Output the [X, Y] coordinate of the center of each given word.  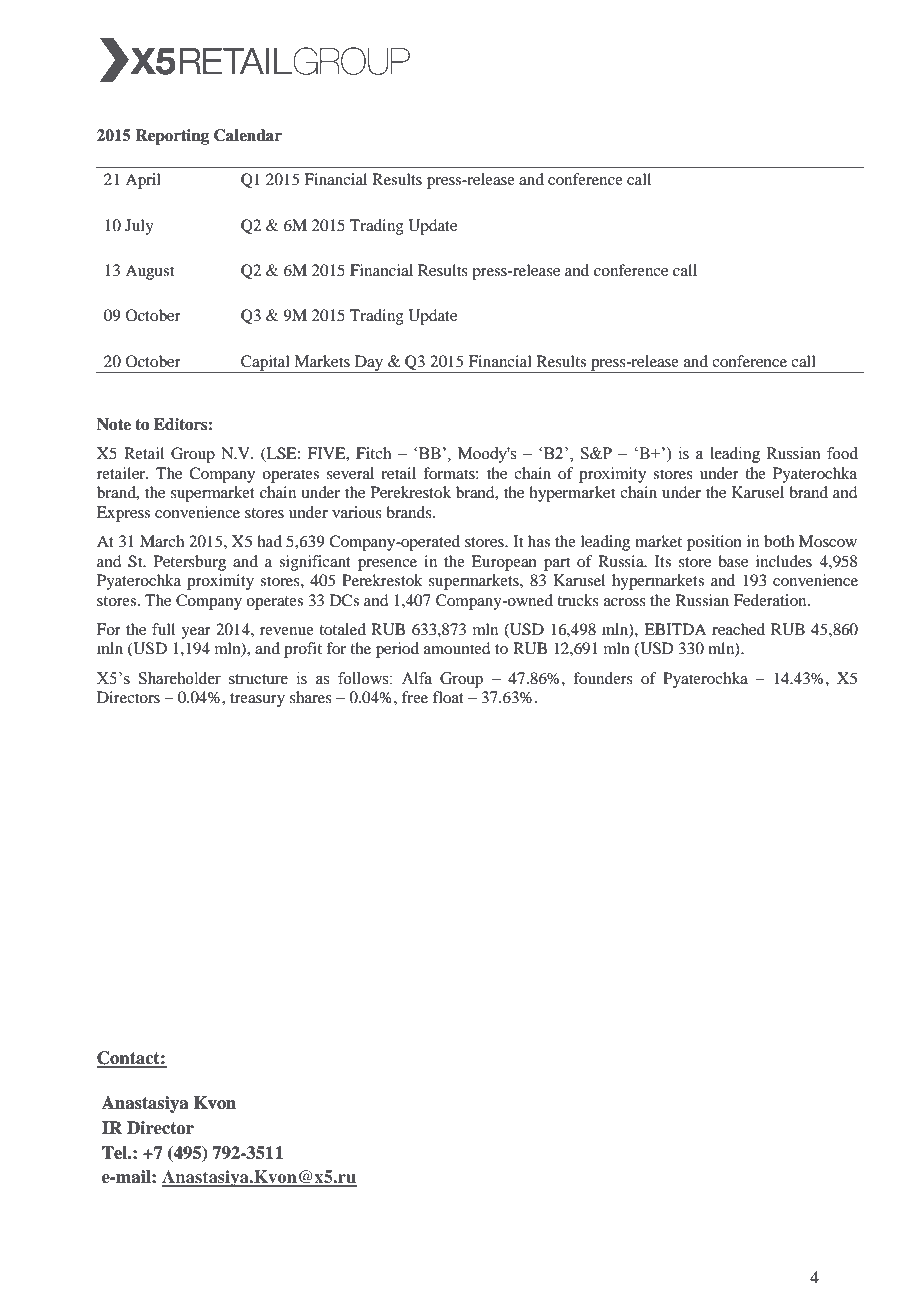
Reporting [172, 137]
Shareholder [180, 678]
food [842, 453]
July [139, 227]
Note [114, 424]
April [143, 181]
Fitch [373, 453]
